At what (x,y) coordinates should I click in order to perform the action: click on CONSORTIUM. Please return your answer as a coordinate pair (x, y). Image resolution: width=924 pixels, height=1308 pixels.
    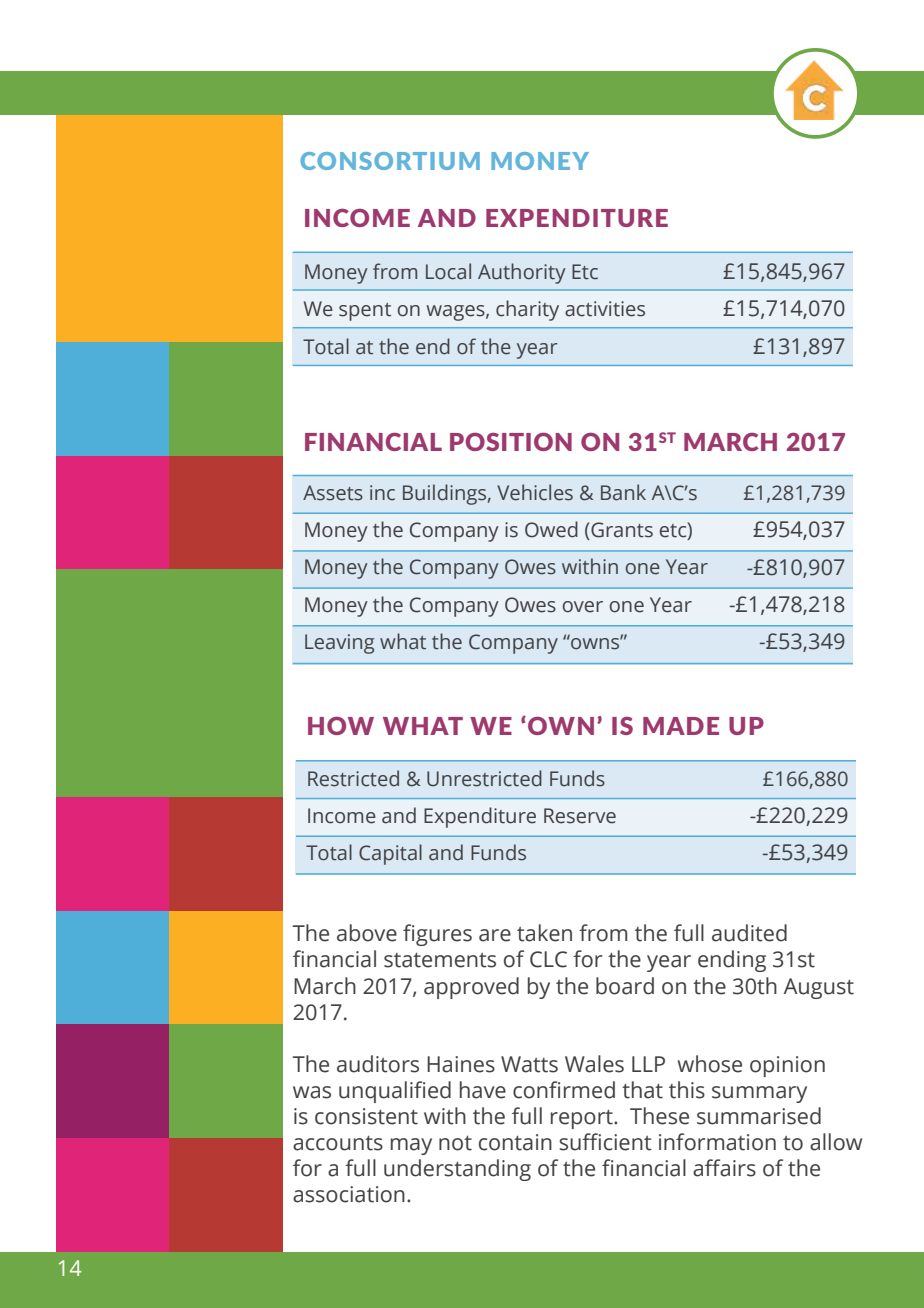
    Looking at the image, I should click on (390, 161).
